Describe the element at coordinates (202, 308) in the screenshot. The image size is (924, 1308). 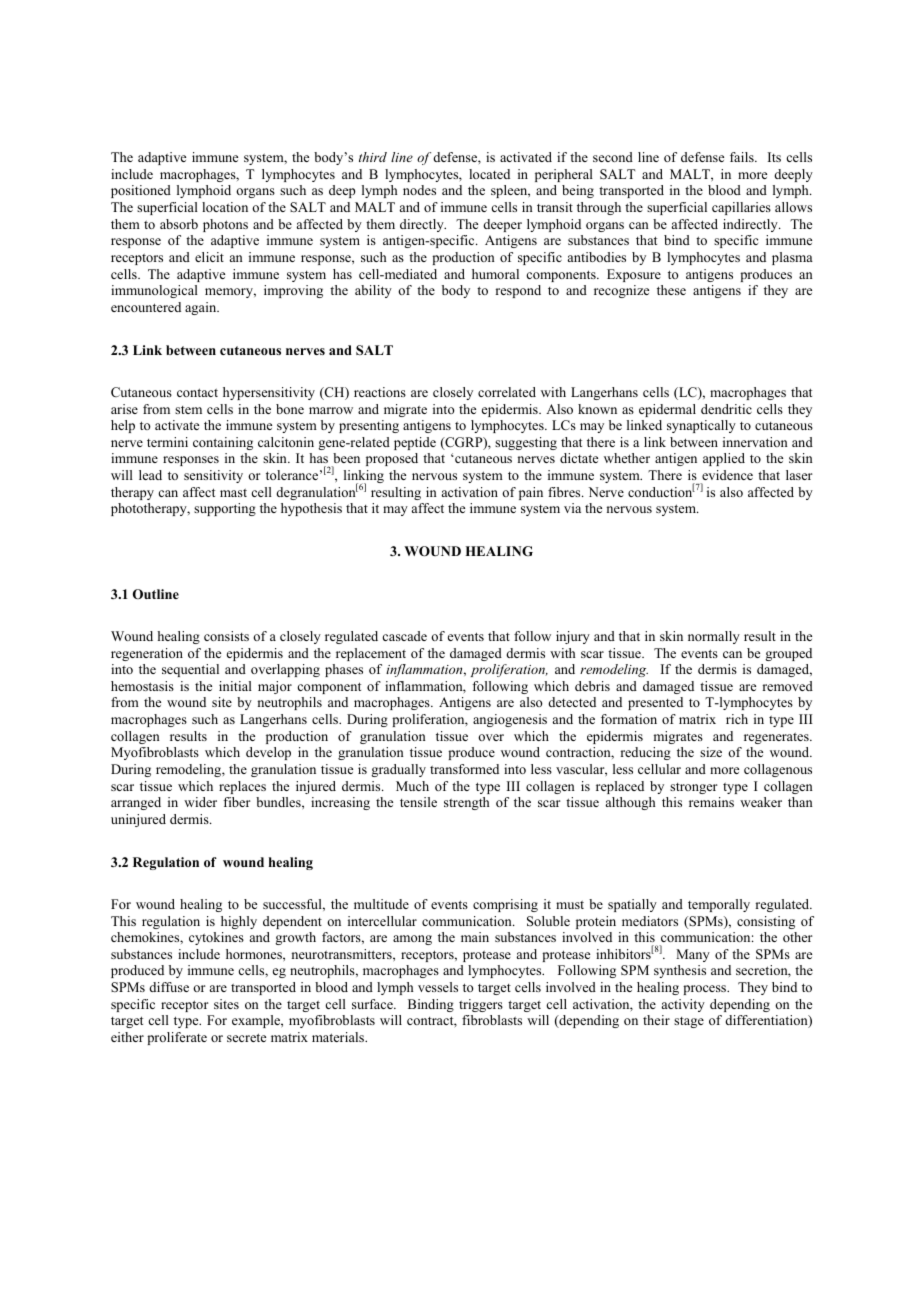
I see `again` at that location.
